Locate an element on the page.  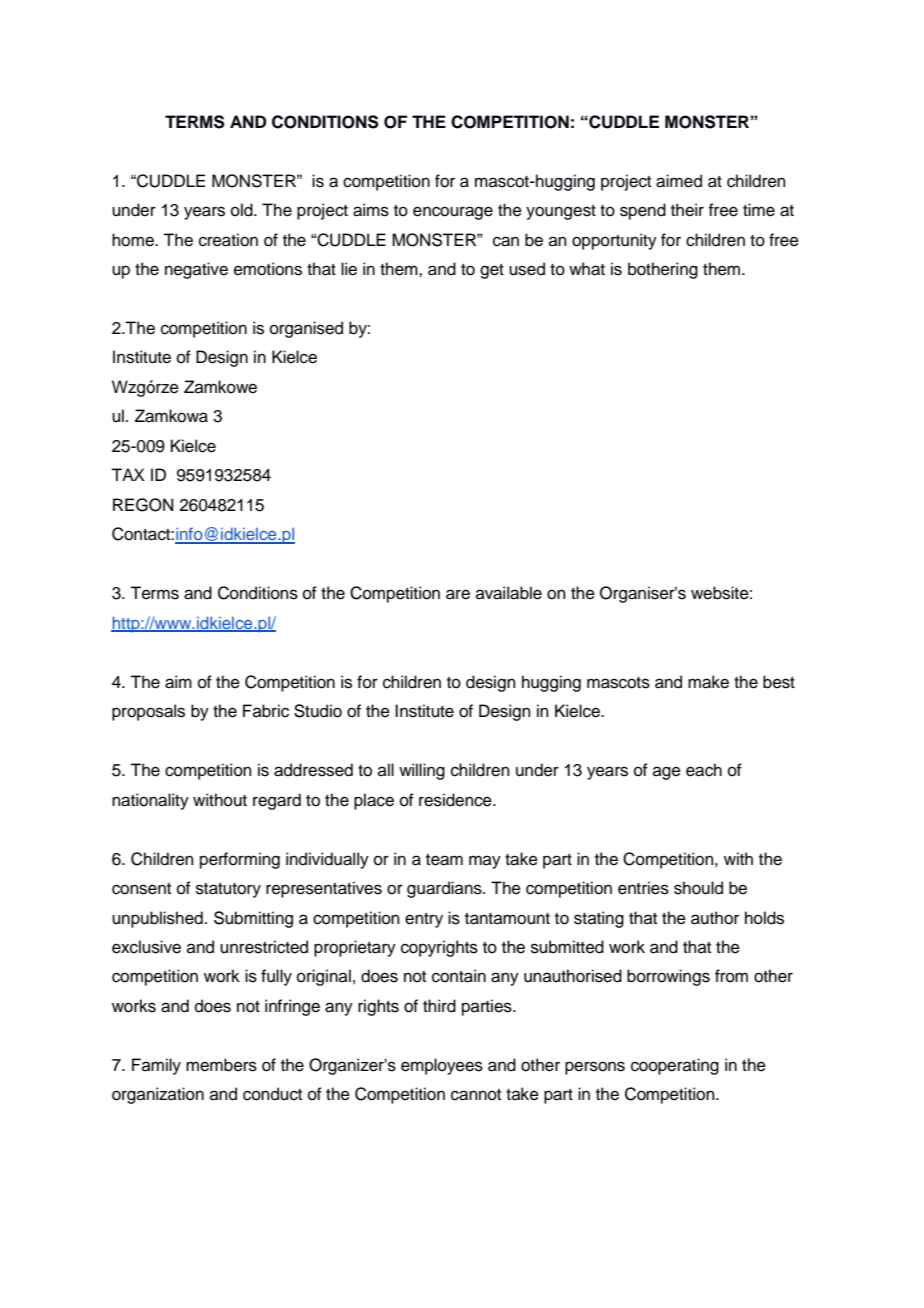
members is located at coordinates (221, 1065).
